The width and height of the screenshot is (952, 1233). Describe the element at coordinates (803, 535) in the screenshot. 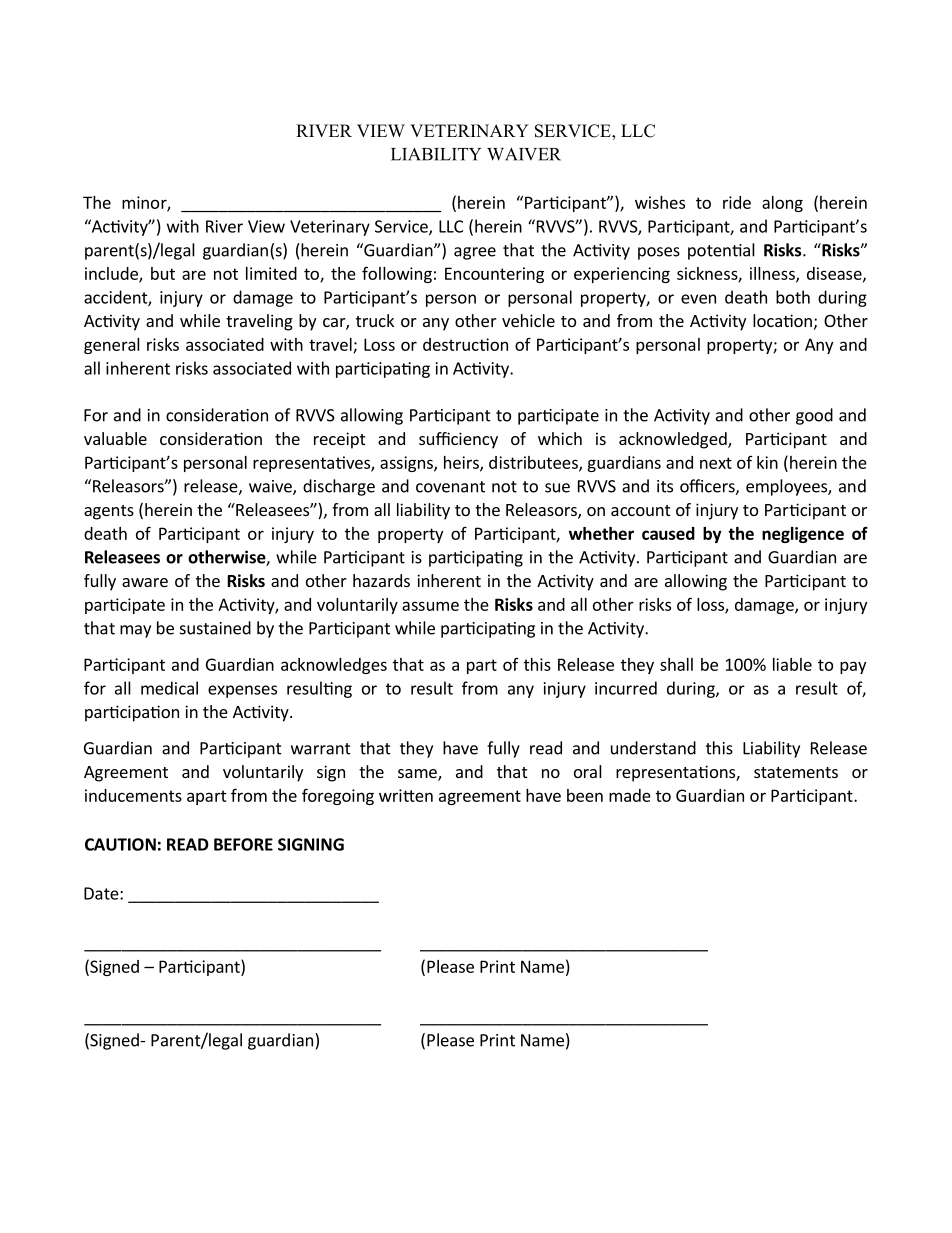

I see `negligence` at that location.
